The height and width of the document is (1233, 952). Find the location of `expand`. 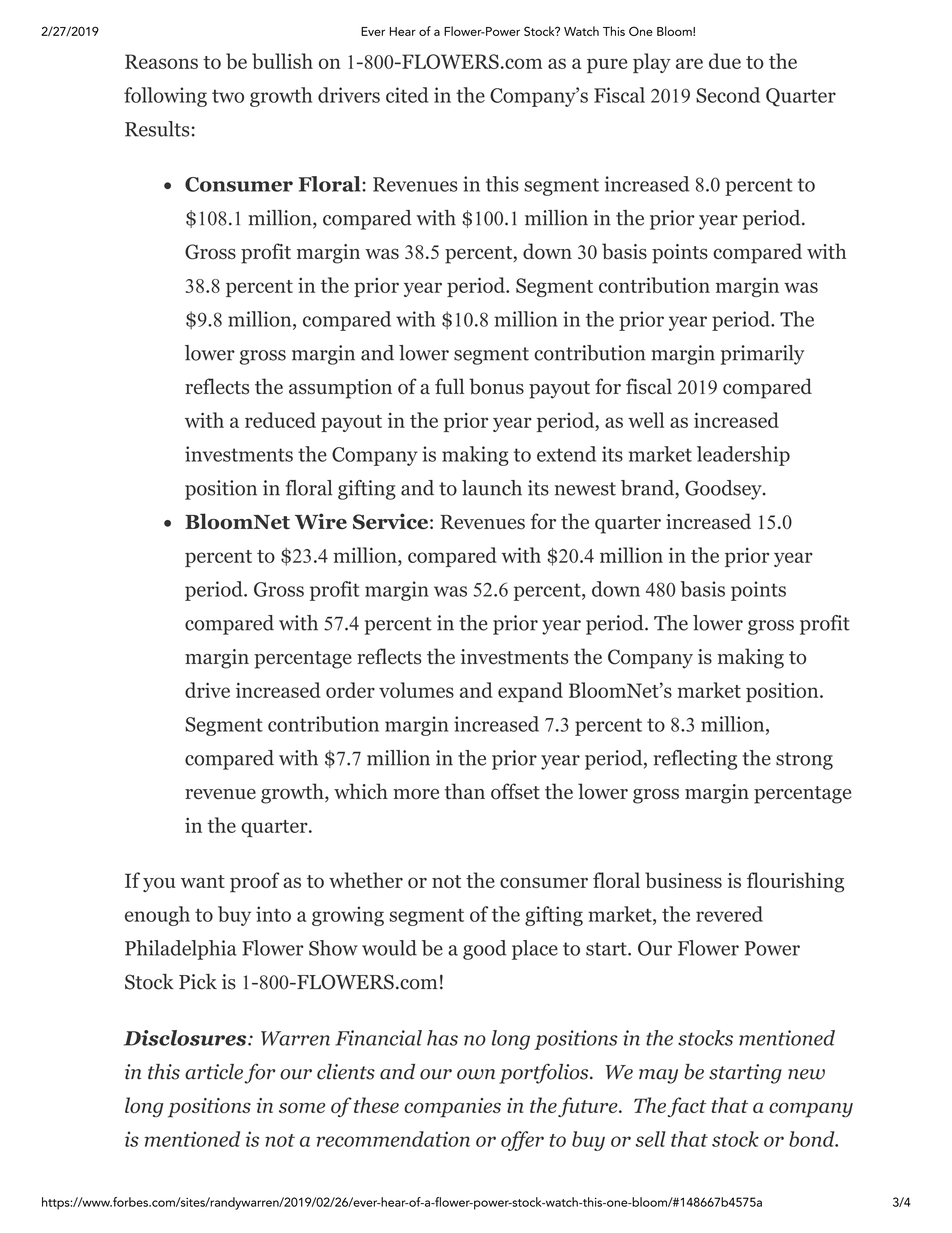

expand is located at coordinates (530, 692).
